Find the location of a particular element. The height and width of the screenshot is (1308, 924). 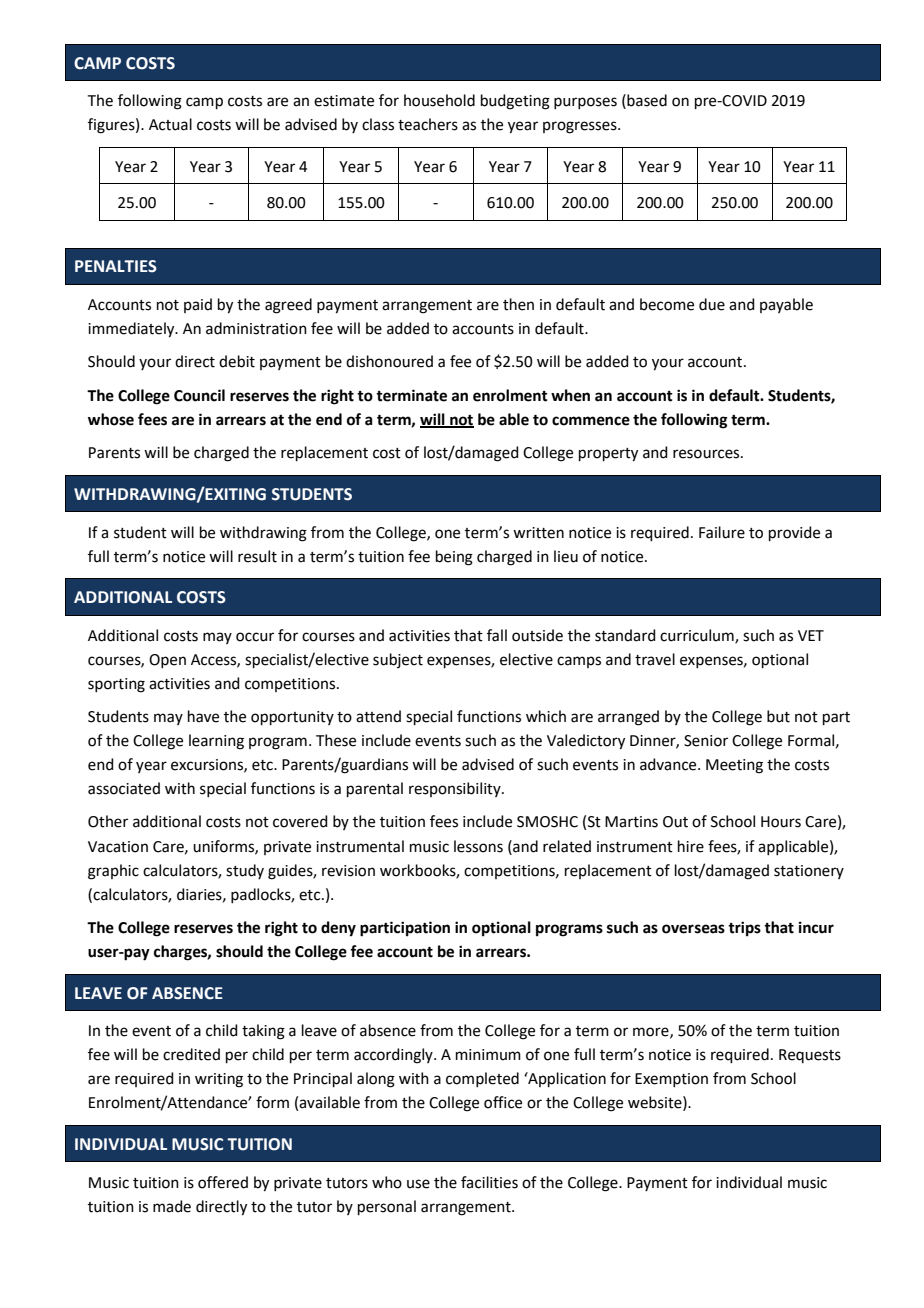

facilities is located at coordinates (489, 1182).
